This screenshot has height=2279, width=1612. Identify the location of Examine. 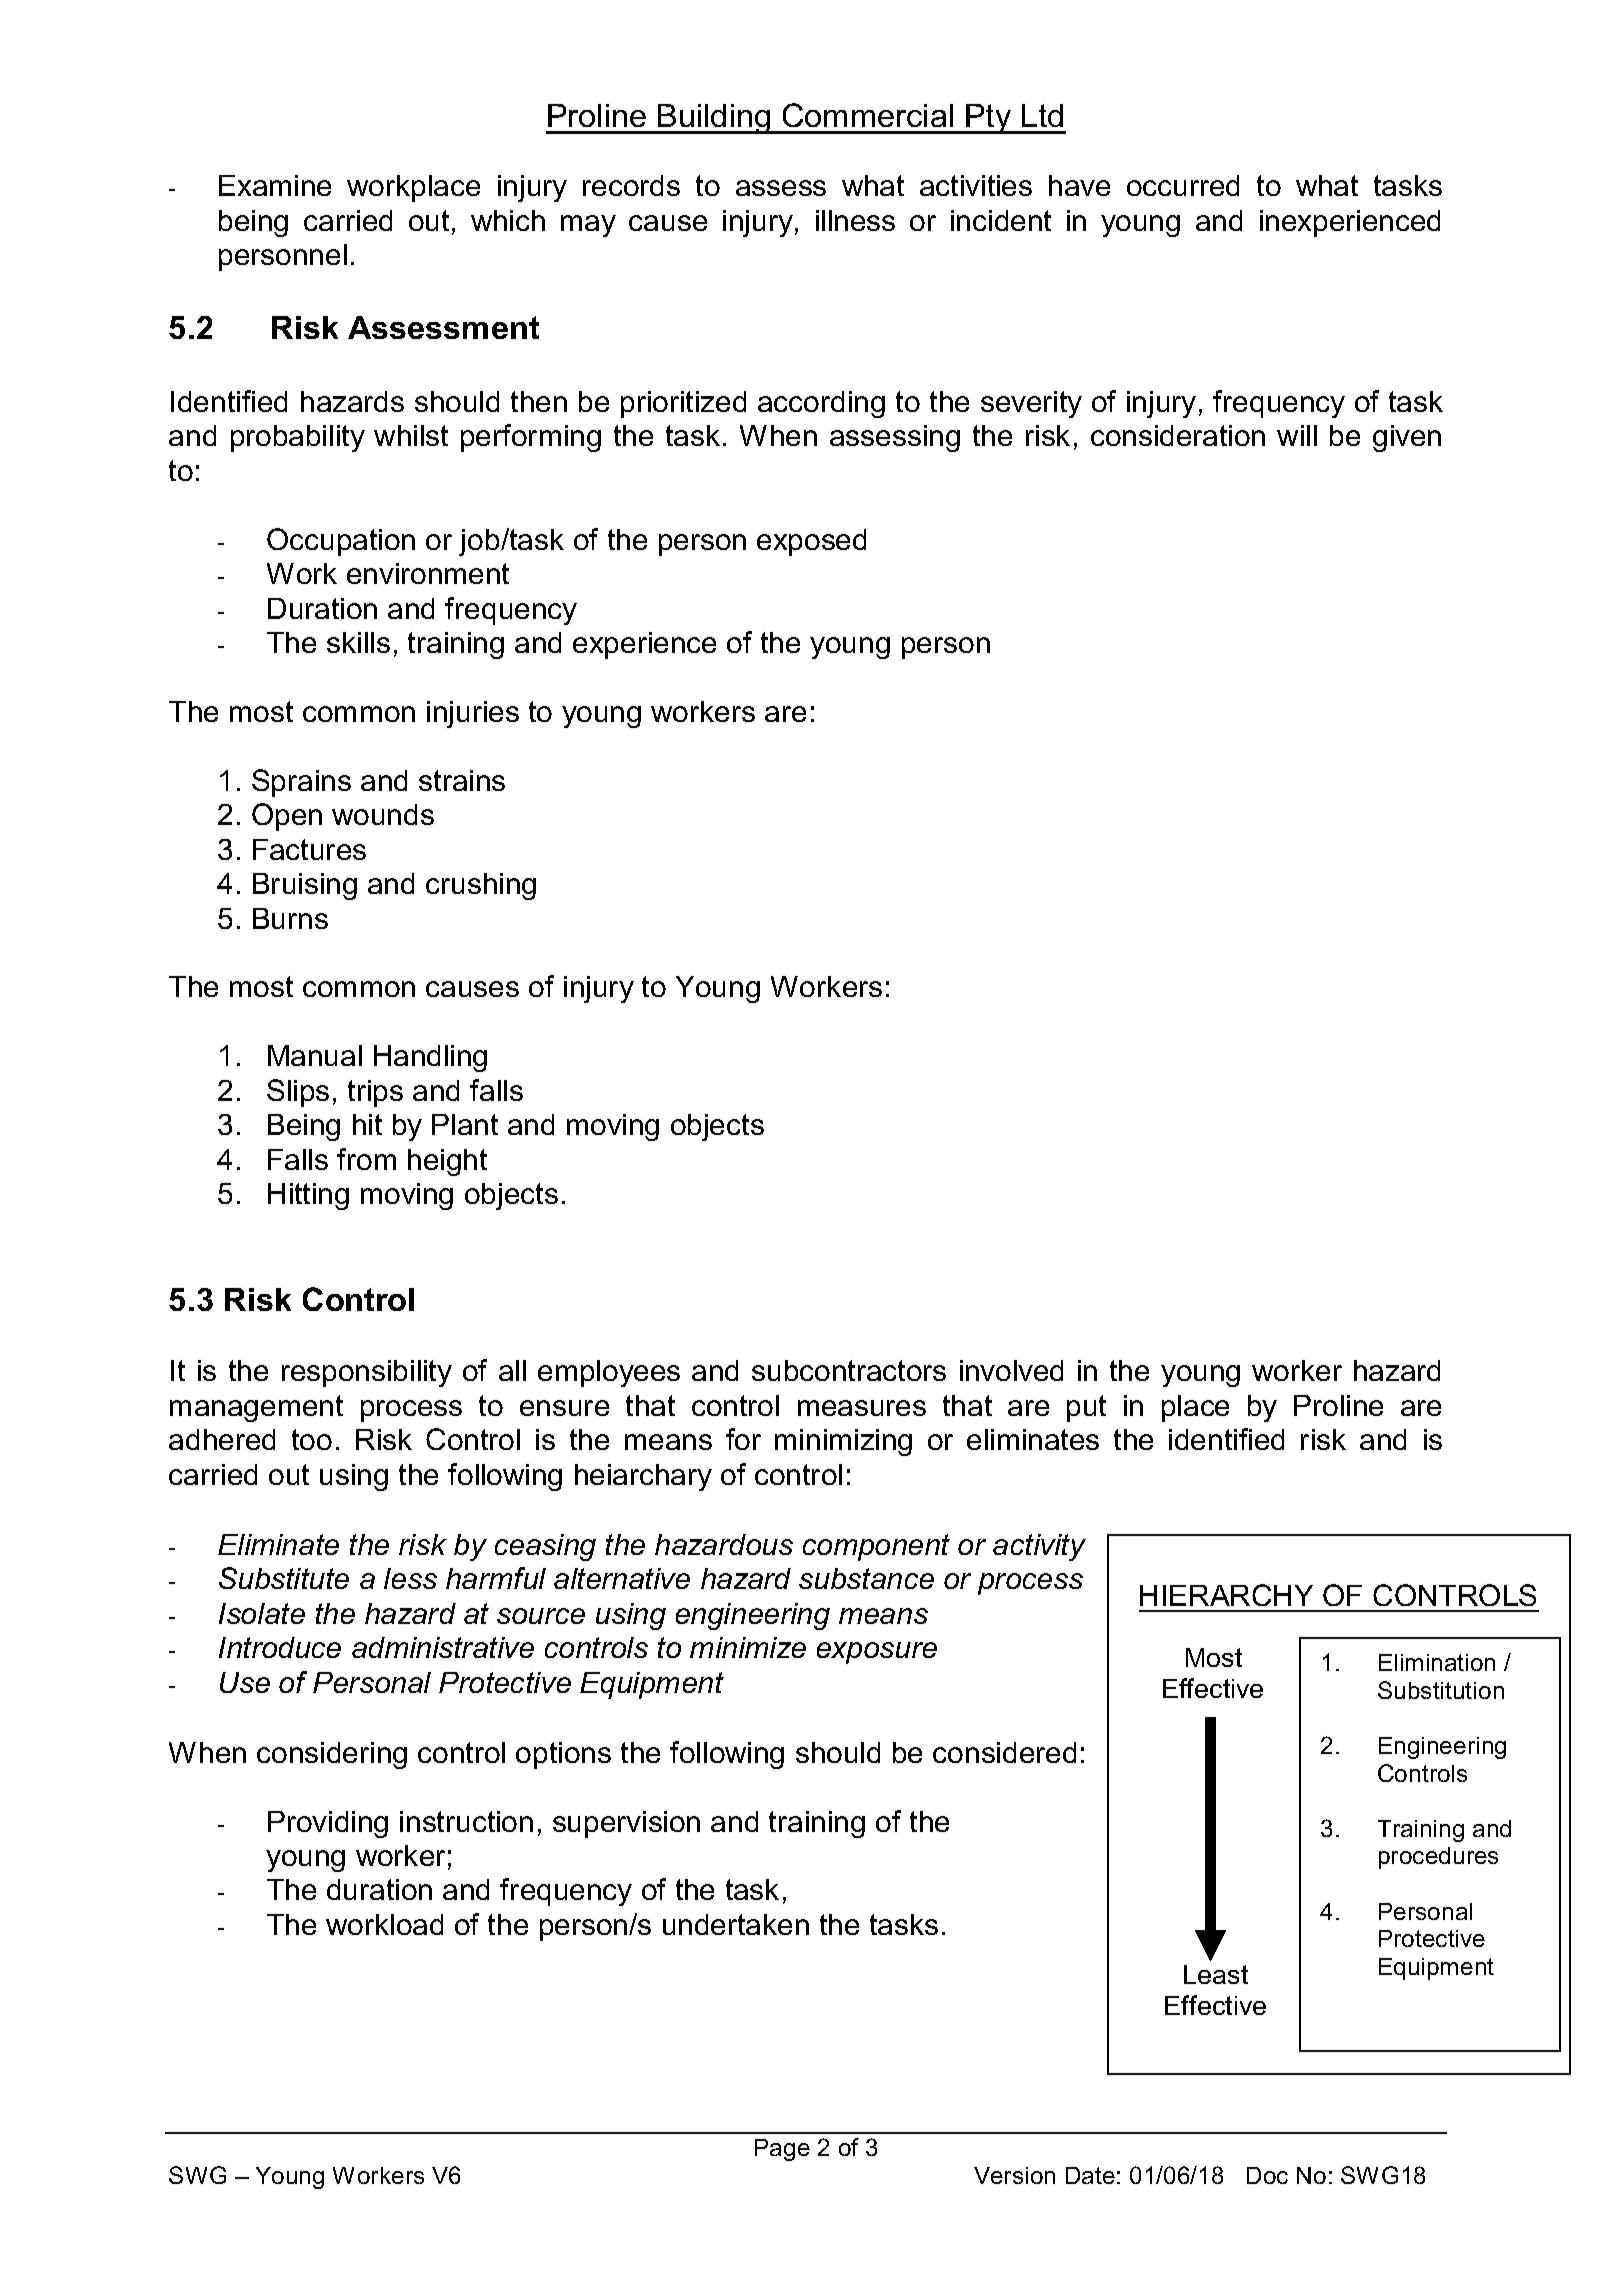
(275, 185).
